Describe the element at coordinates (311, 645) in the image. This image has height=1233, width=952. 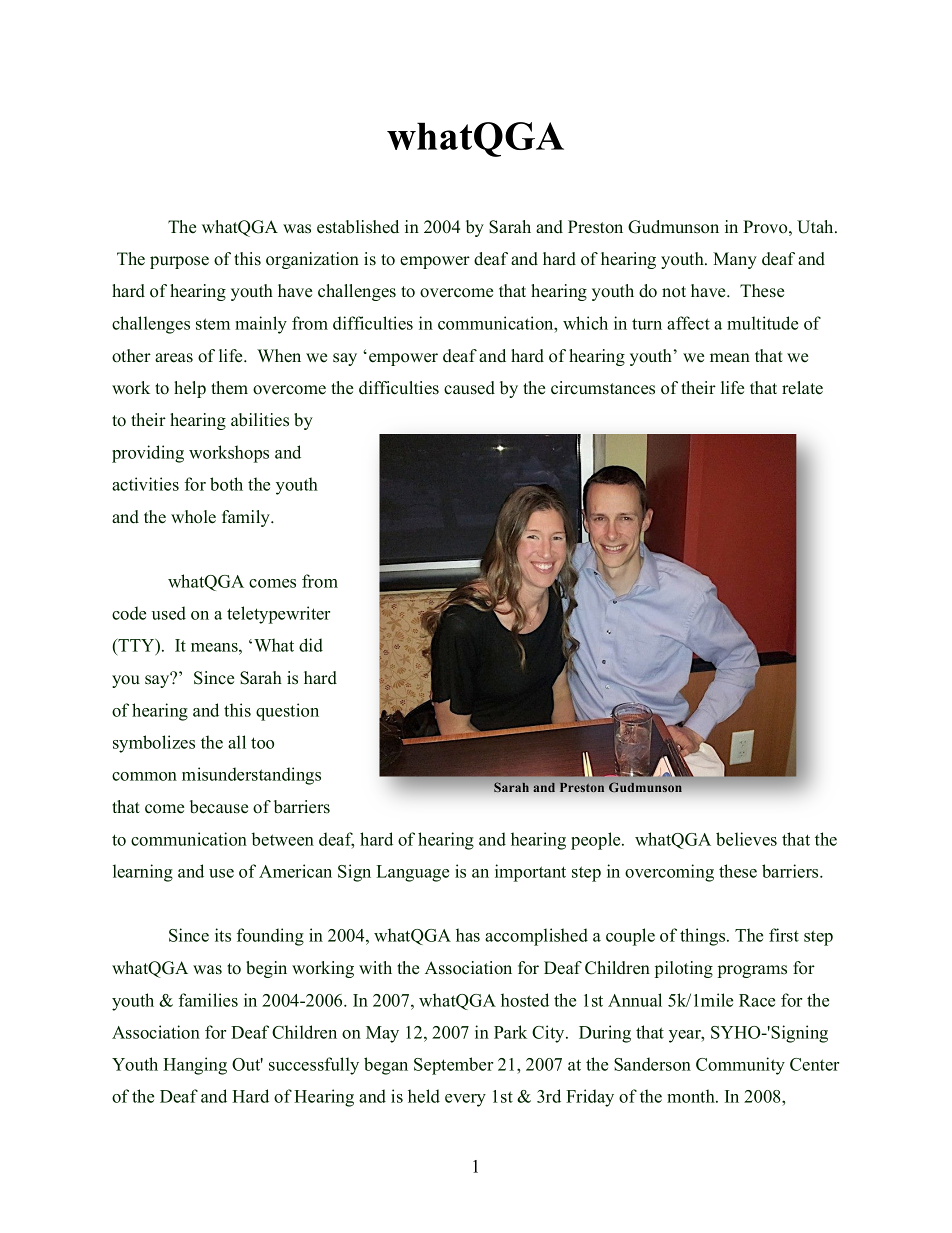
I see `did` at that location.
